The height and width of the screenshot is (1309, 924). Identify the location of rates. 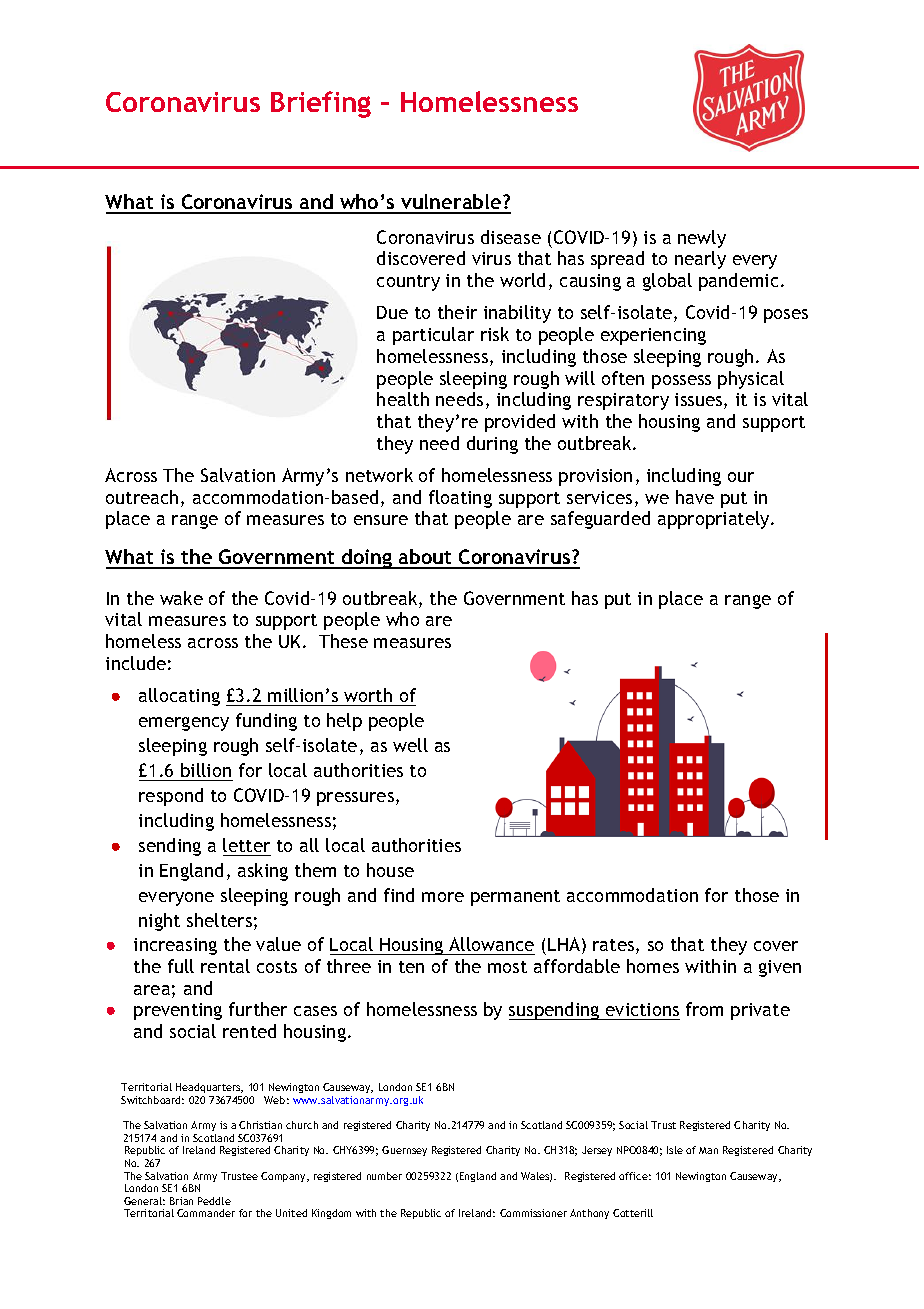
(615, 946).
